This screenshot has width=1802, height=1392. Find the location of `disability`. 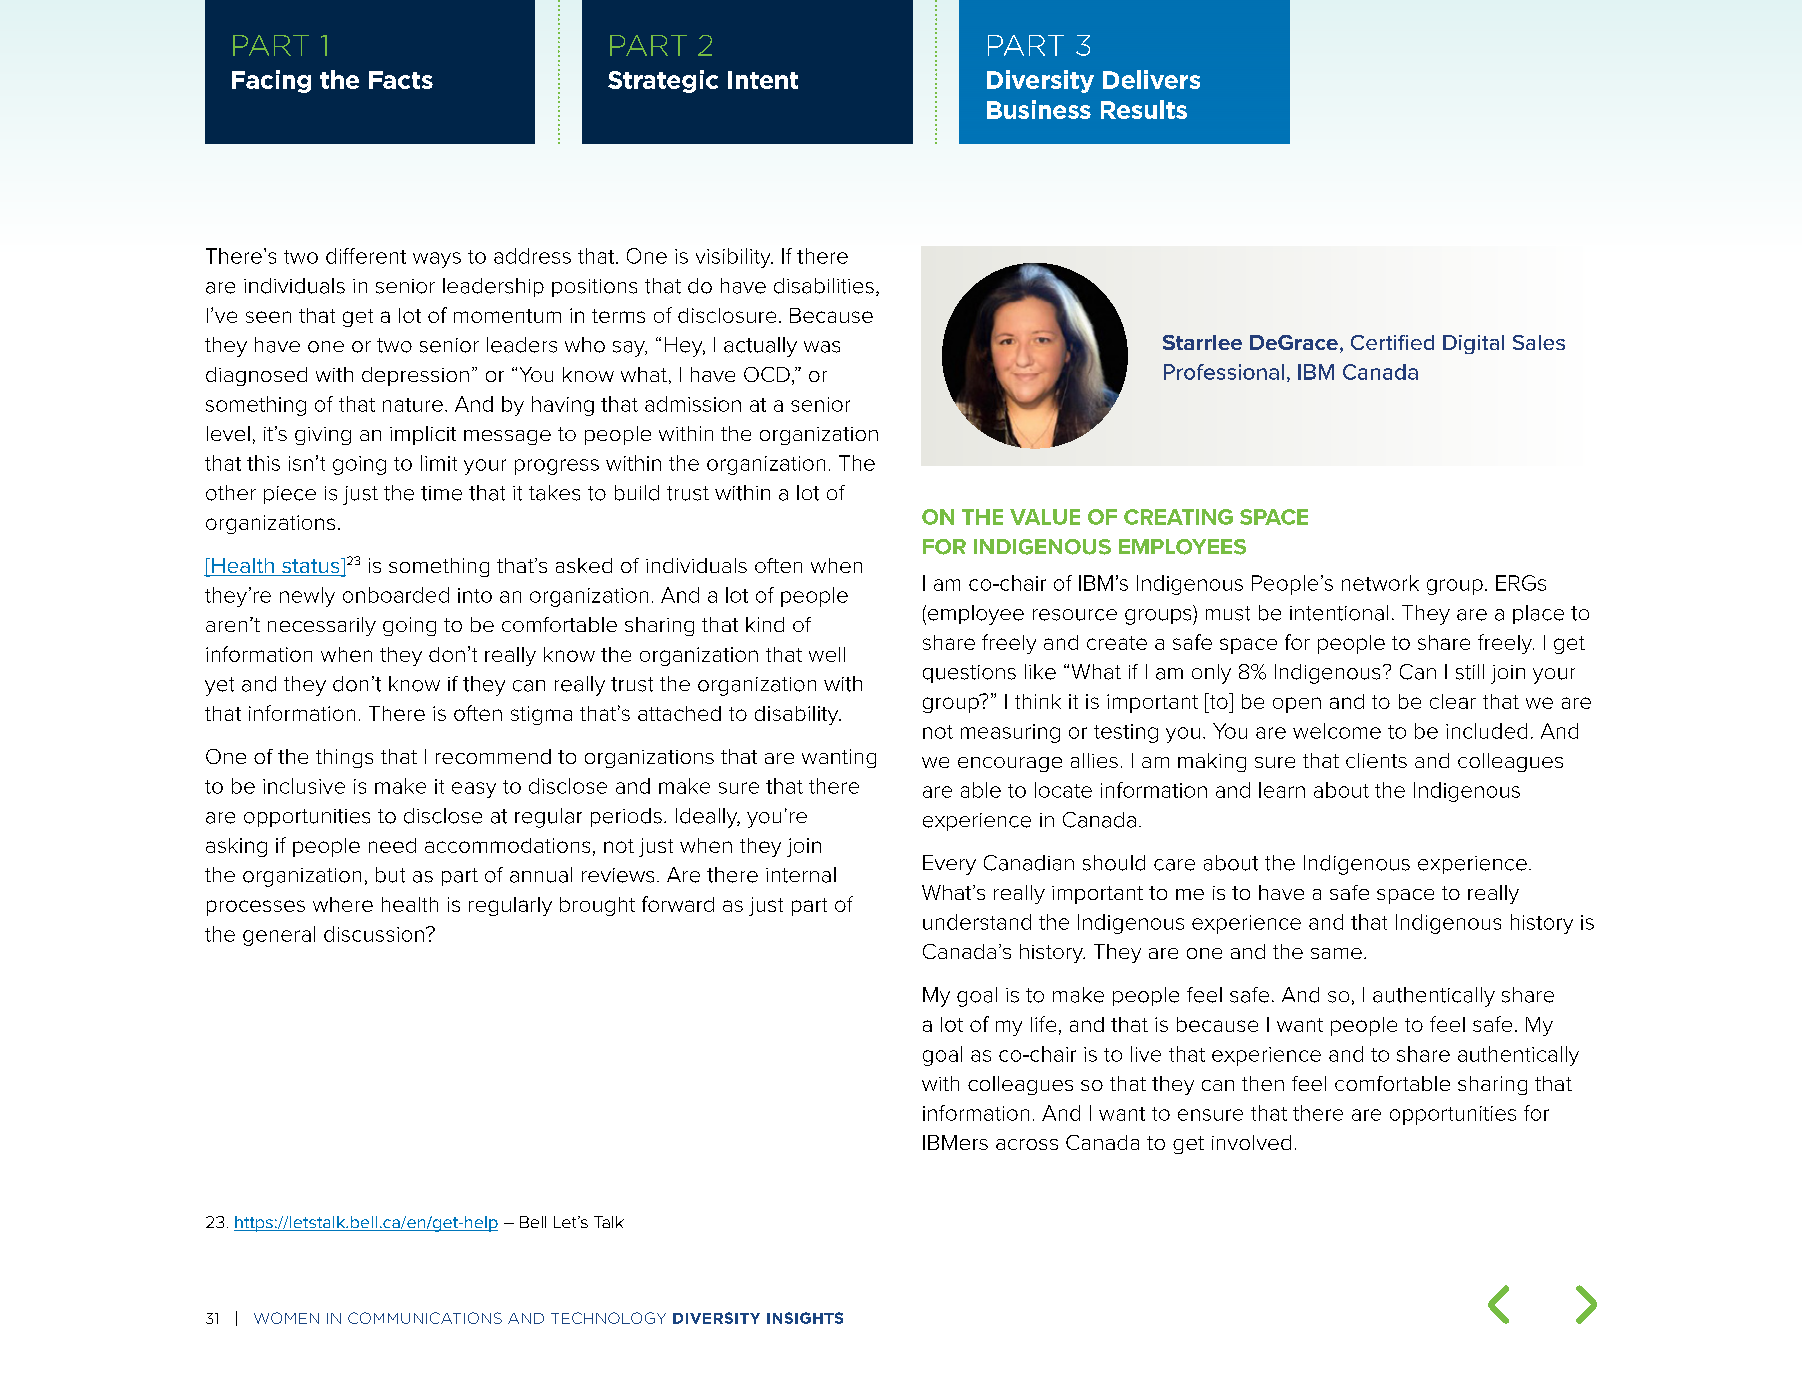

disability is located at coordinates (798, 715).
